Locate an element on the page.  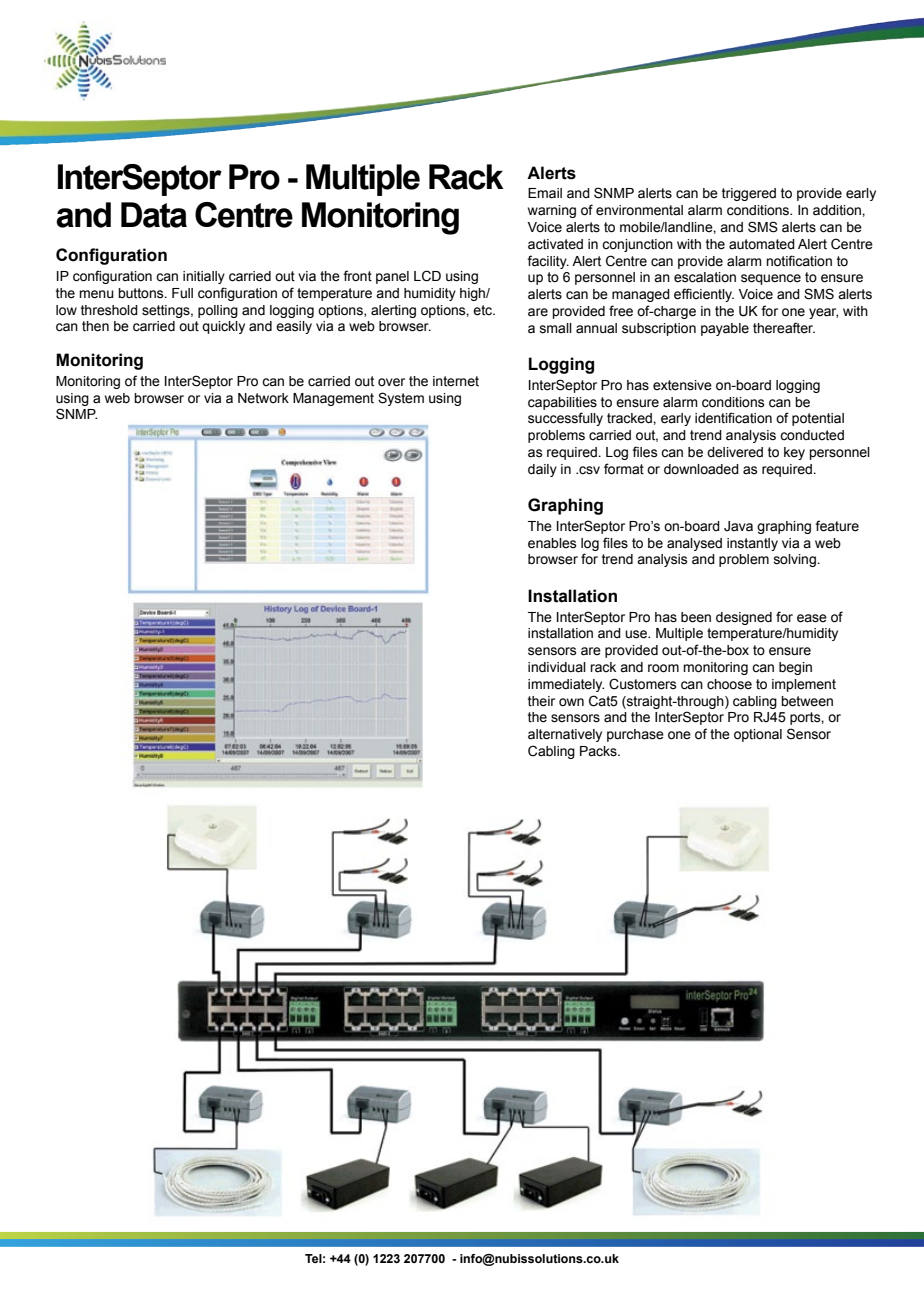
analysed is located at coordinates (694, 544).
